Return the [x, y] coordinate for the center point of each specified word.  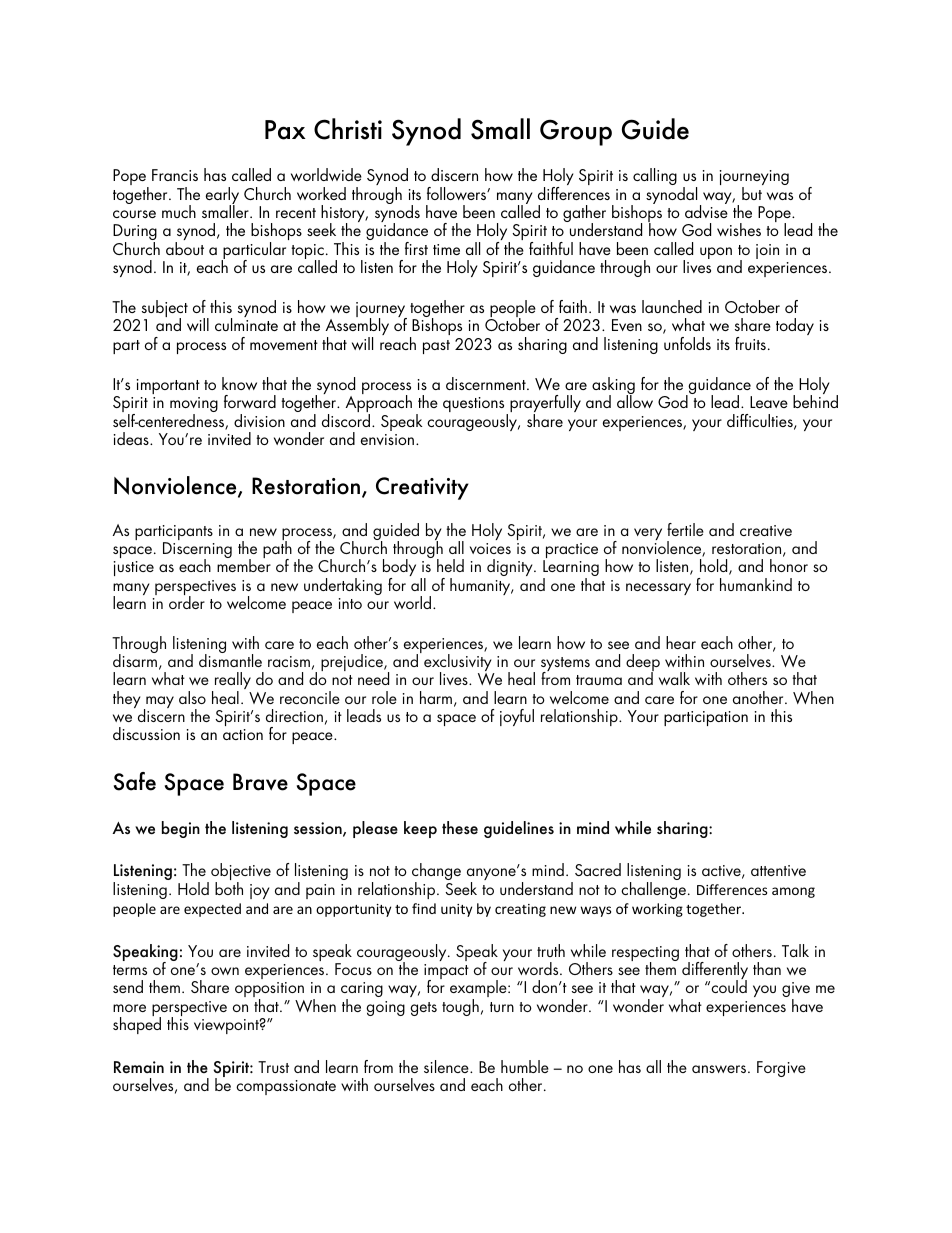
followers [457, 193]
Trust [273, 1067]
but [752, 193]
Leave [769, 402]
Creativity [422, 488]
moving [194, 406]
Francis [175, 175]
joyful [517, 717]
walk [674, 678]
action [243, 734]
